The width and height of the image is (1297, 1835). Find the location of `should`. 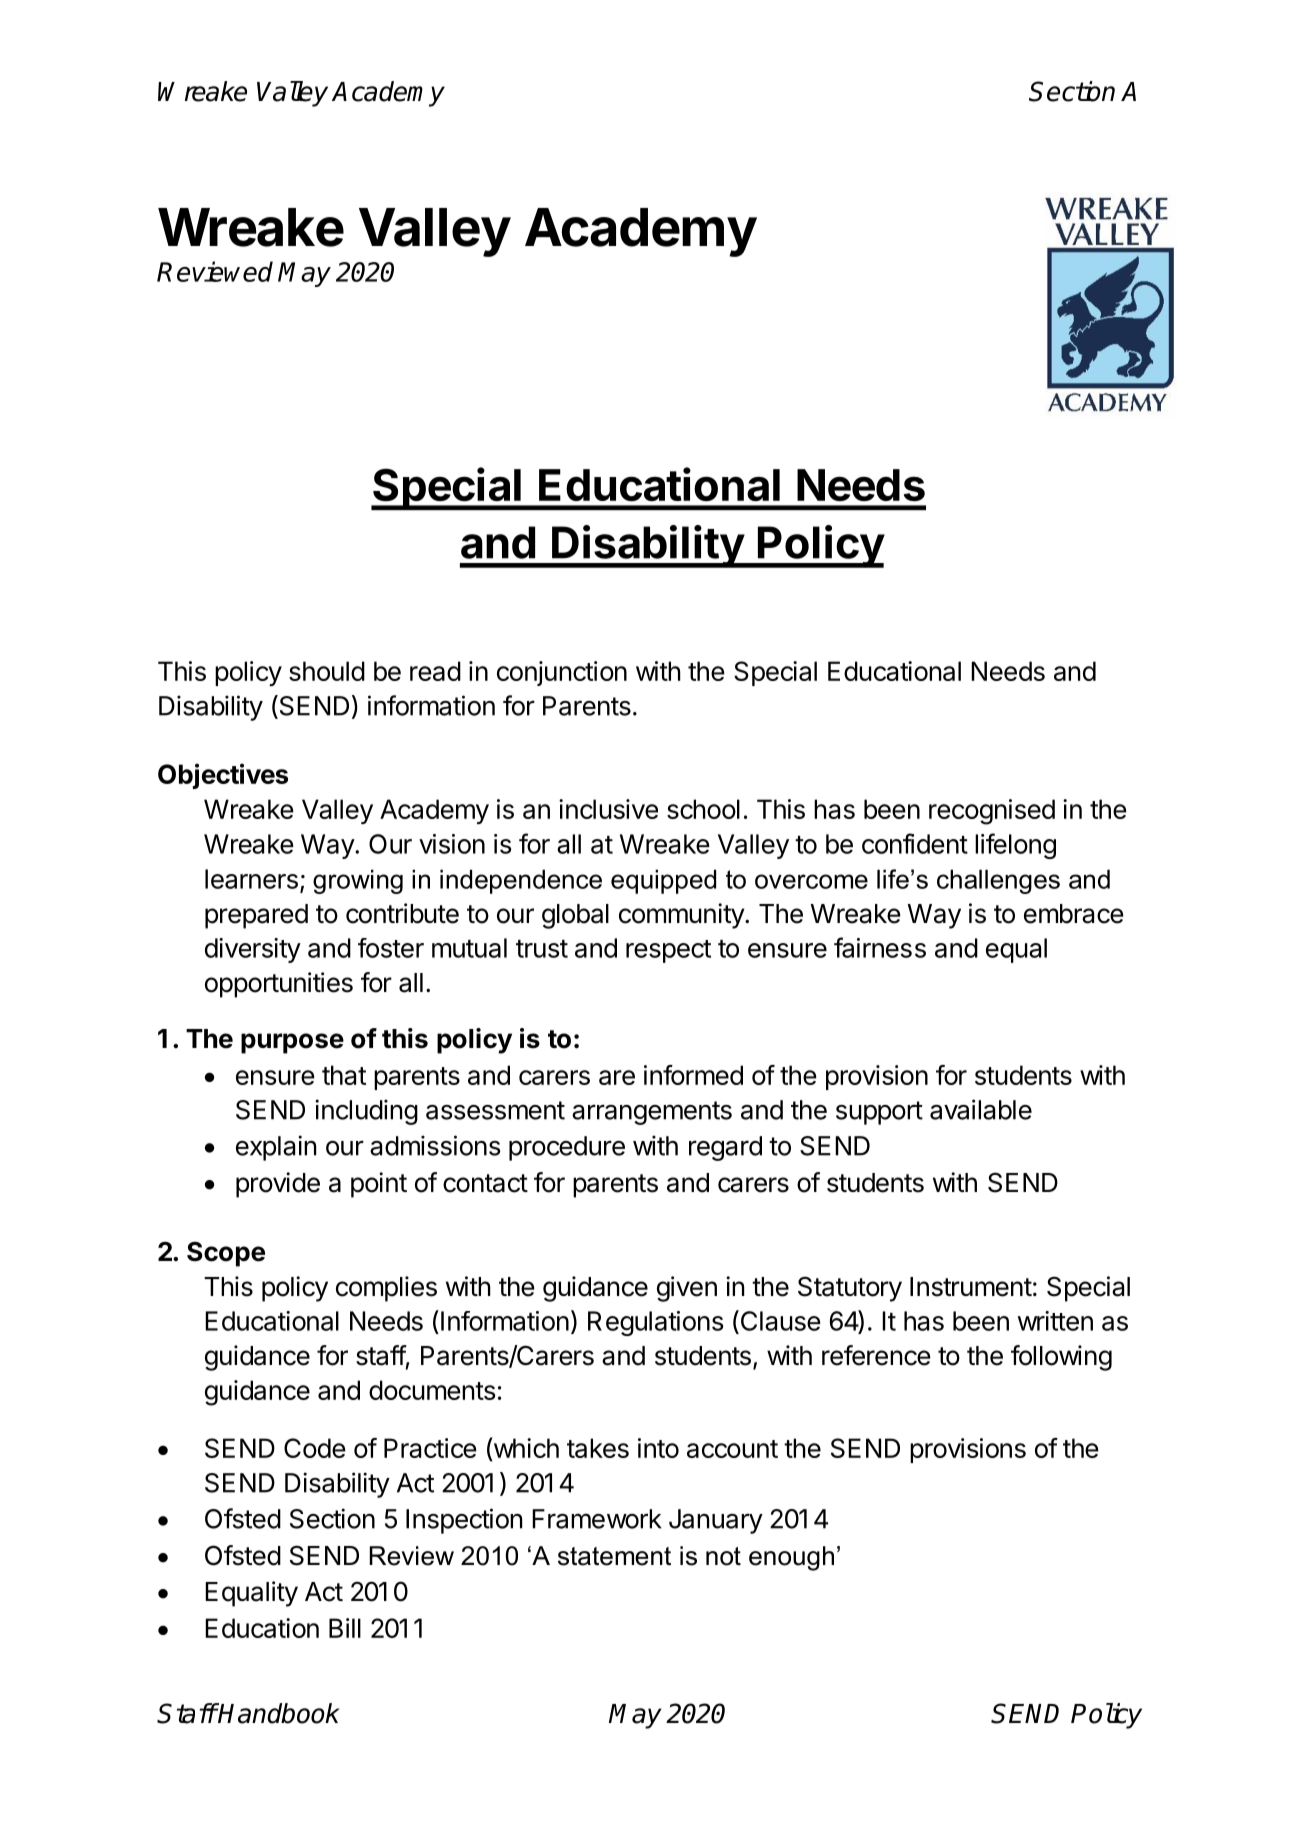

should is located at coordinates (327, 671).
